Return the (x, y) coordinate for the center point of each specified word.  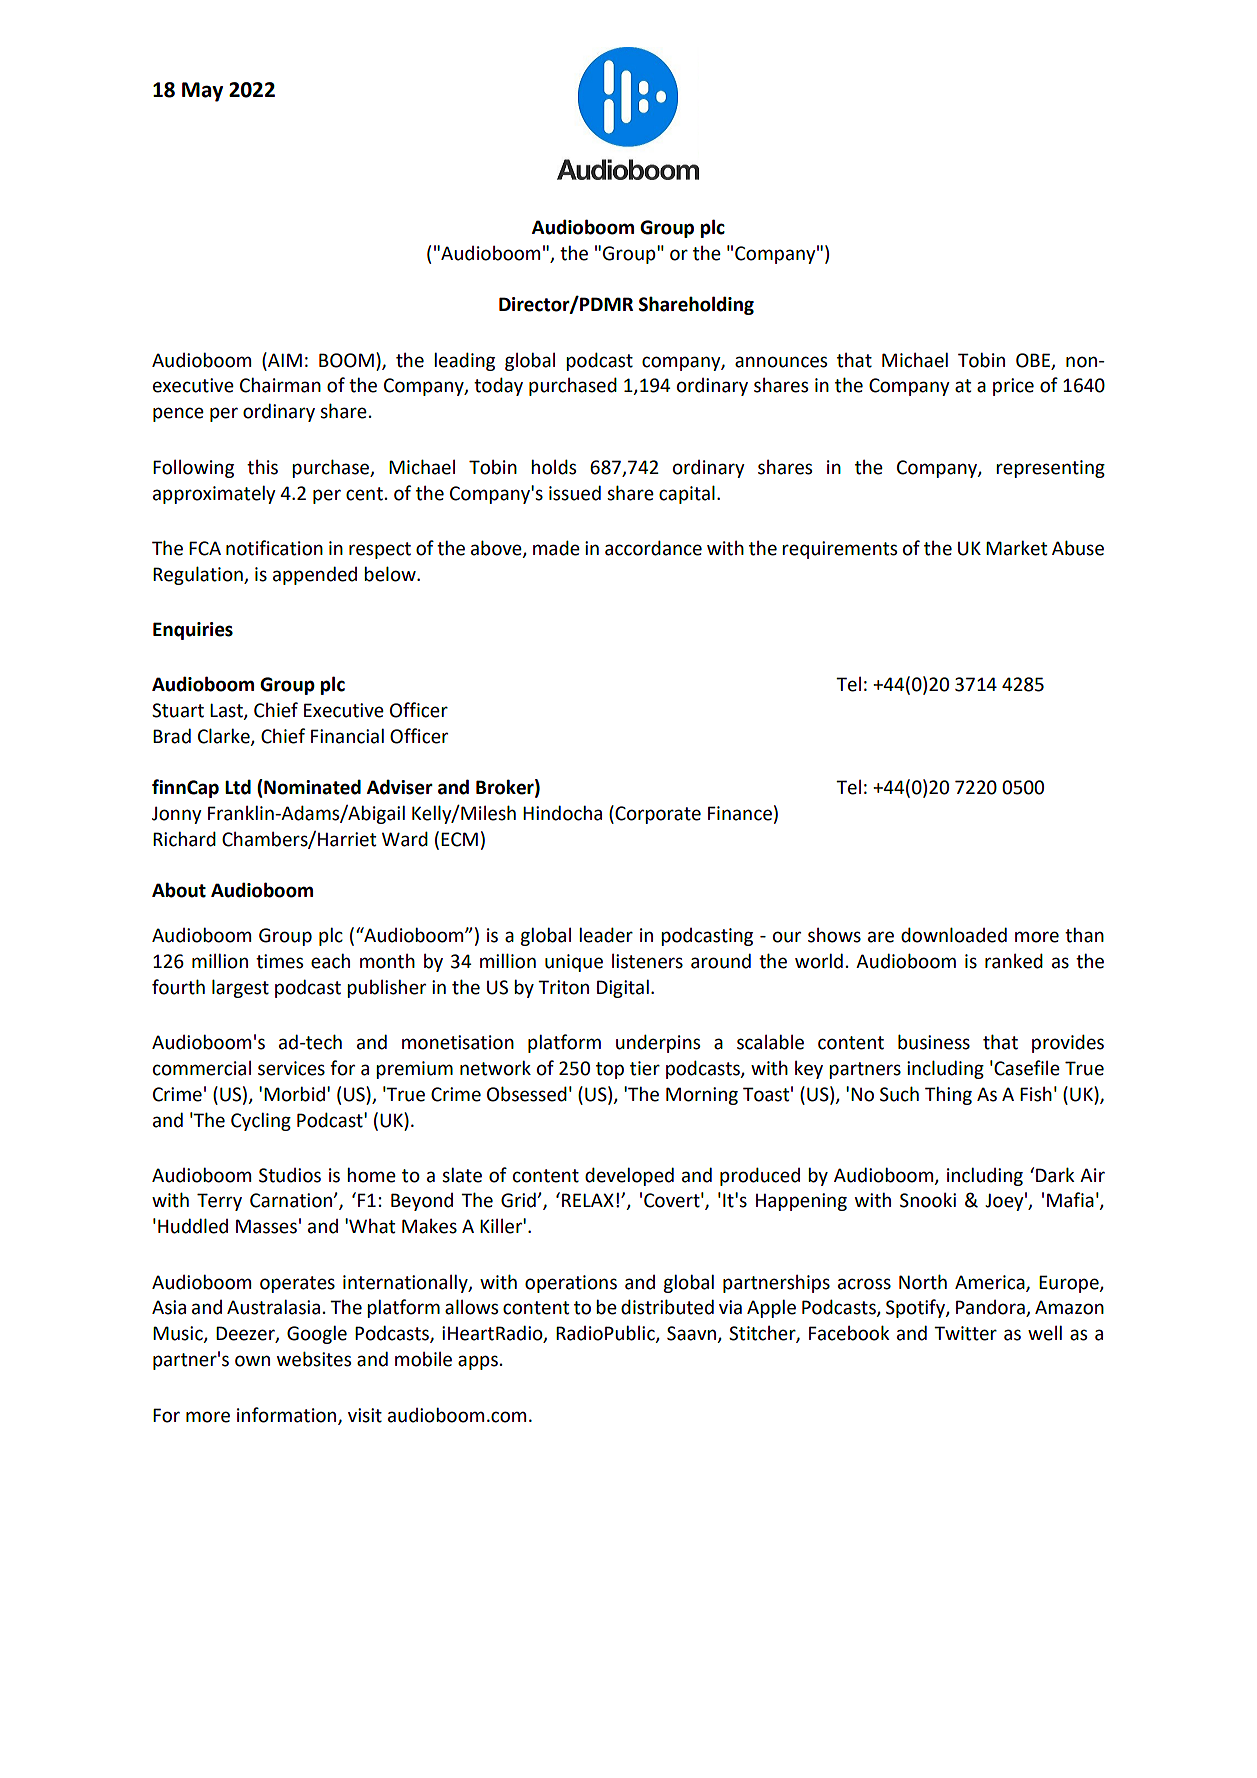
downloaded (954, 935)
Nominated (311, 787)
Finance (740, 813)
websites (314, 1359)
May (202, 92)
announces (781, 362)
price (1013, 387)
